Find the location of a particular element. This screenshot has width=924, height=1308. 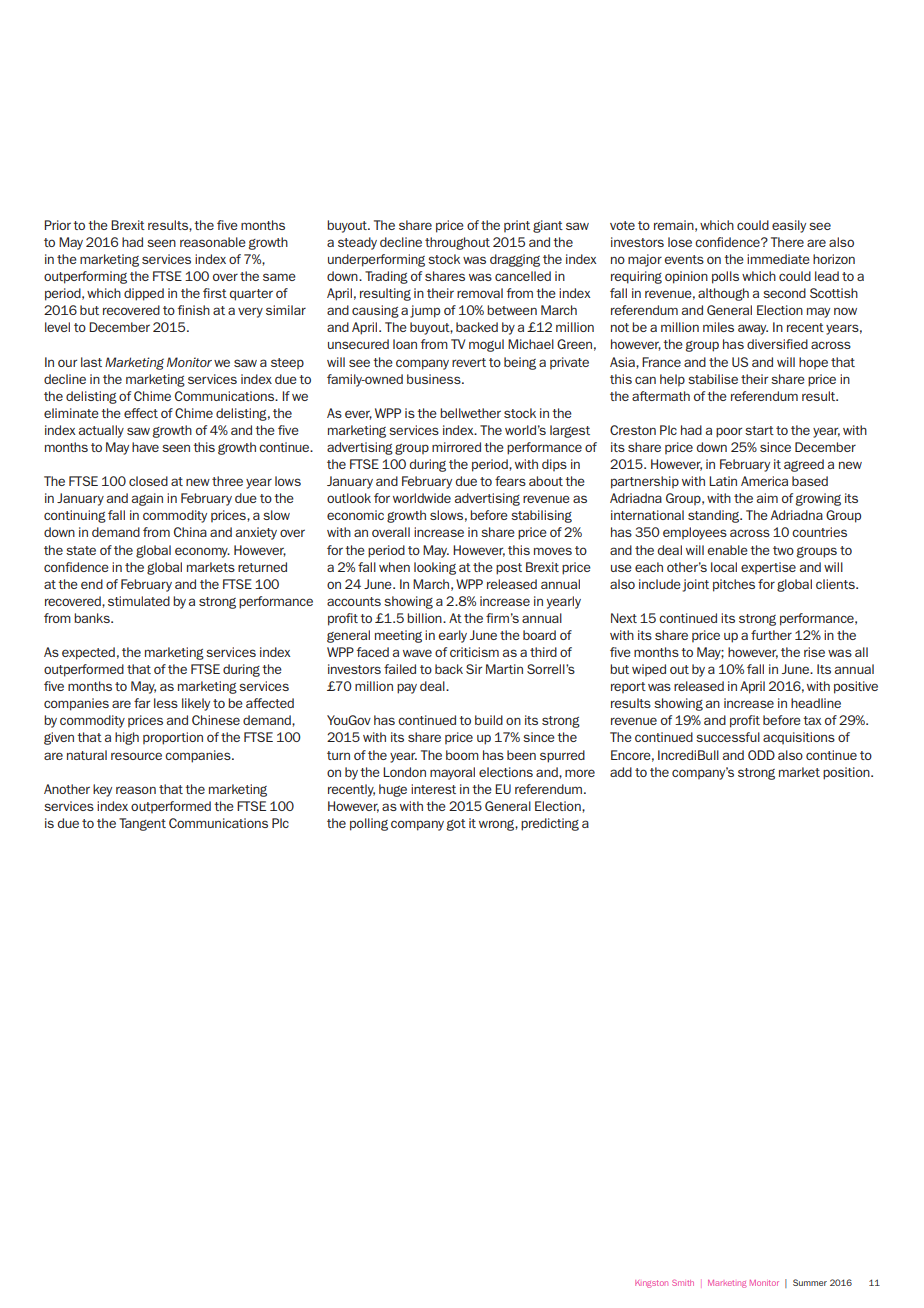

looking is located at coordinates (435, 568).
